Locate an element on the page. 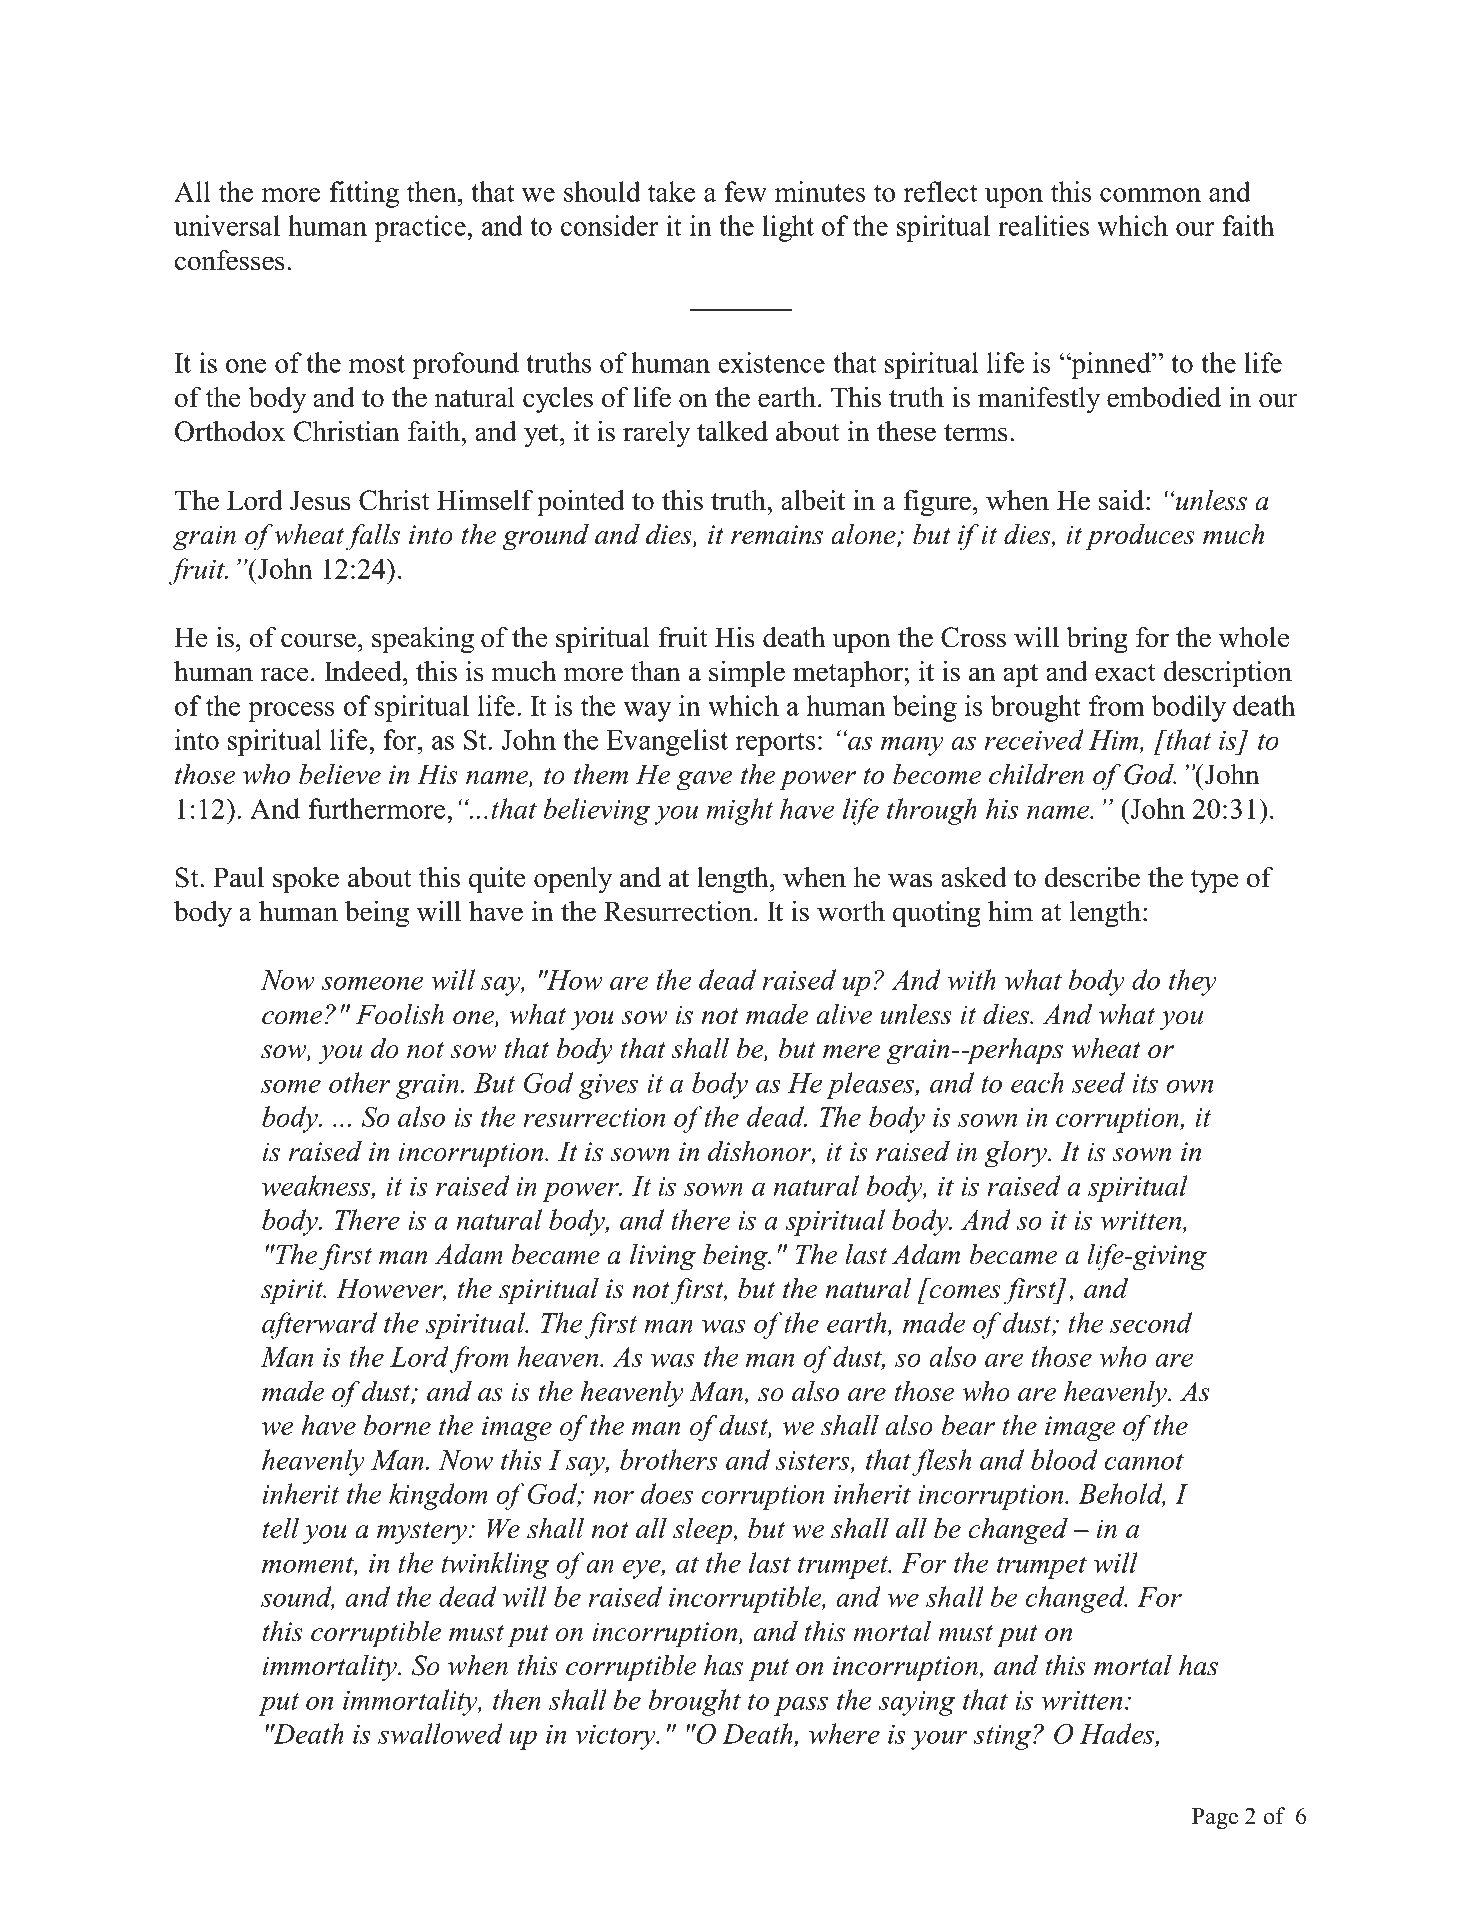 The width and height of the image is (1482, 1917). sisters is located at coordinates (814, 1461).
